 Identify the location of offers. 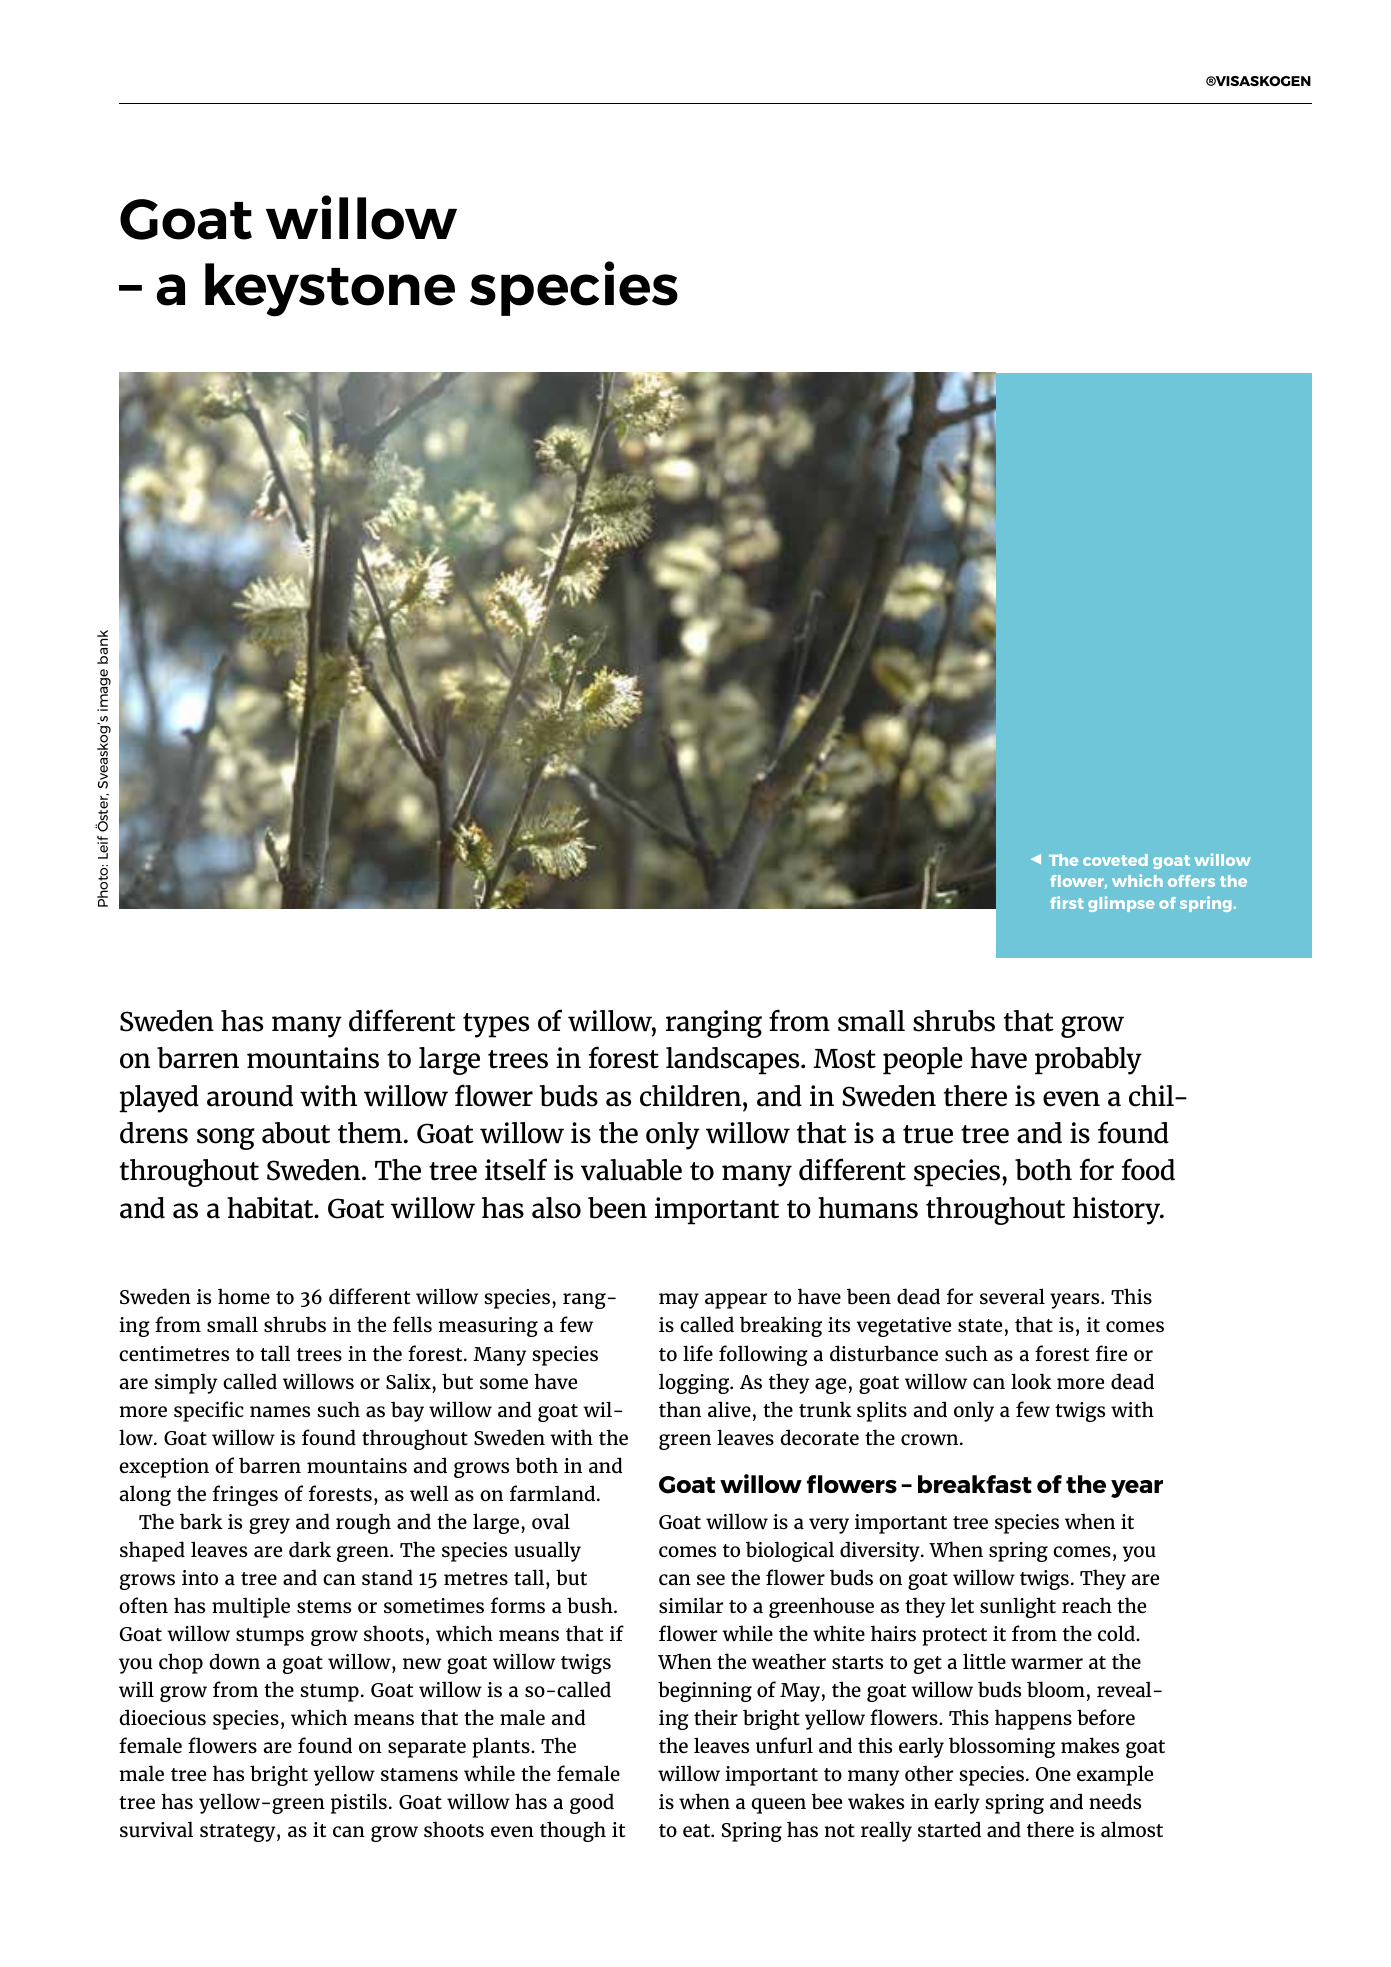
(1191, 881).
